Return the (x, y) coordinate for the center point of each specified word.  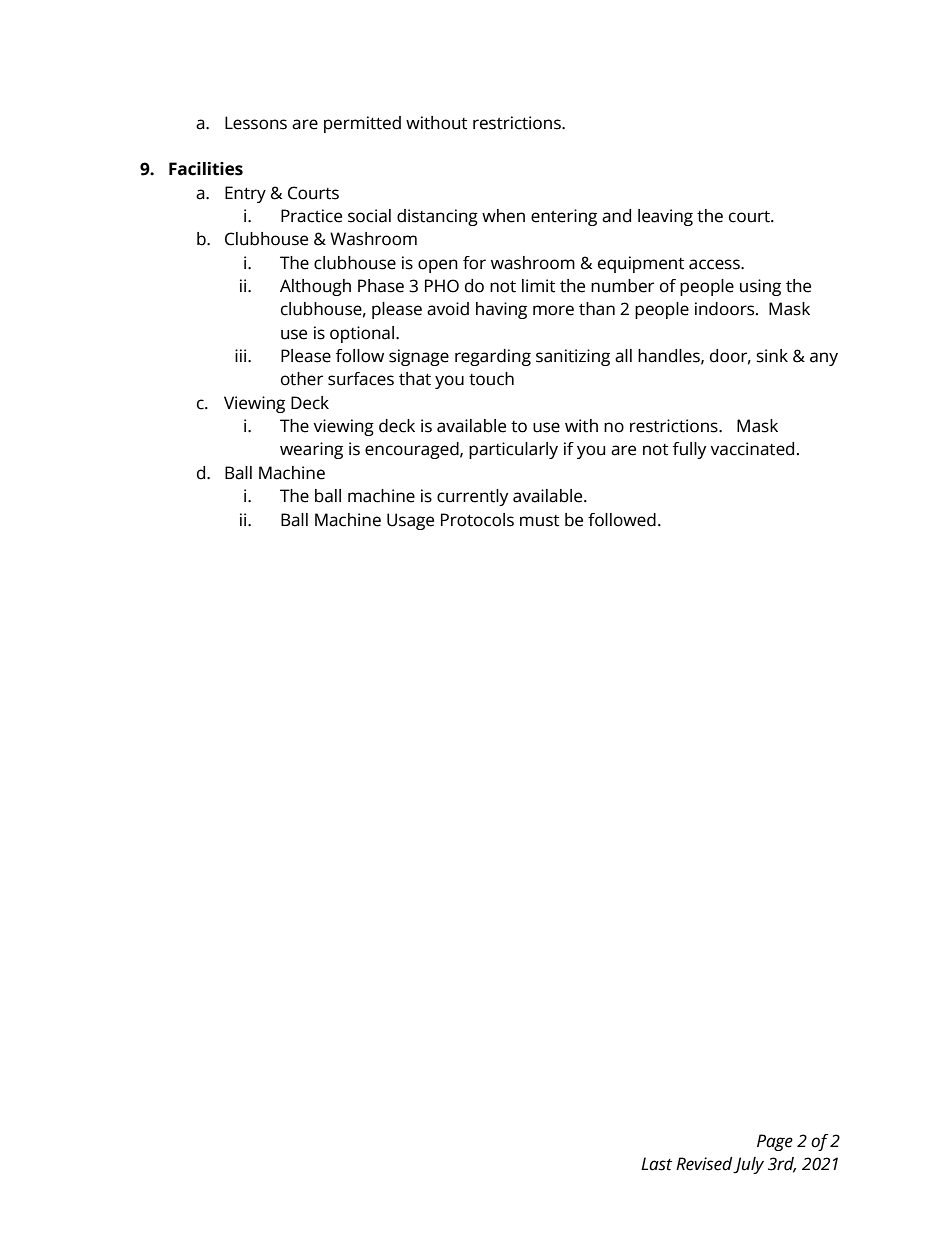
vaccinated (752, 449)
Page (775, 1142)
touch (491, 379)
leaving (665, 217)
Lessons (256, 123)
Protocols (477, 520)
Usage (410, 521)
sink (772, 356)
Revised (705, 1165)
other (302, 379)
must (539, 521)
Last (656, 1164)
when (503, 216)
